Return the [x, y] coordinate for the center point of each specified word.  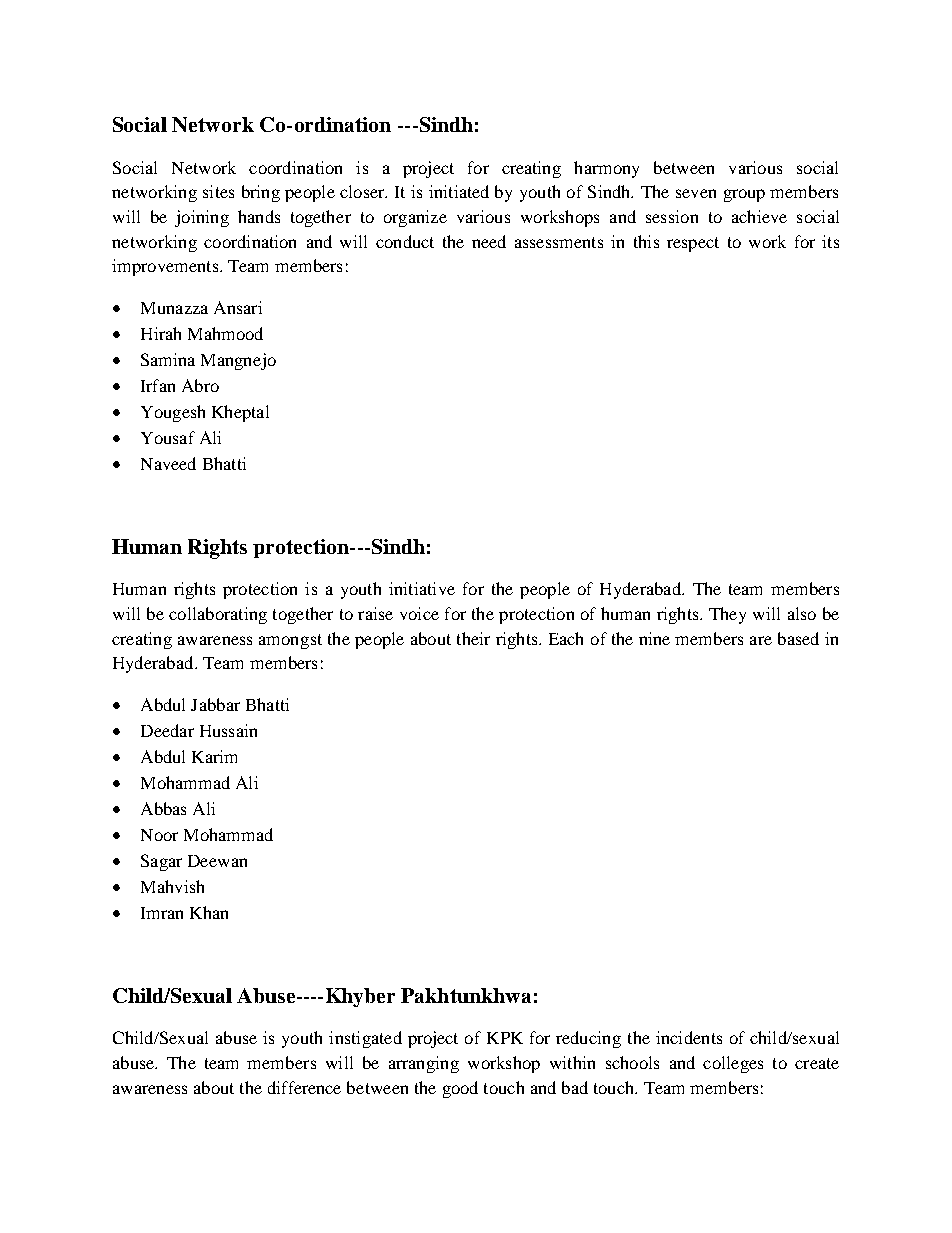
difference [304, 1087]
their [473, 638]
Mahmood [225, 333]
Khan [209, 912]
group [744, 195]
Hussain [228, 730]
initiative [422, 588]
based [798, 638]
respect [693, 244]
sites [218, 191]
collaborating [218, 615]
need [489, 241]
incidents [689, 1037]
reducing [588, 1039]
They [727, 615]
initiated [459, 191]
